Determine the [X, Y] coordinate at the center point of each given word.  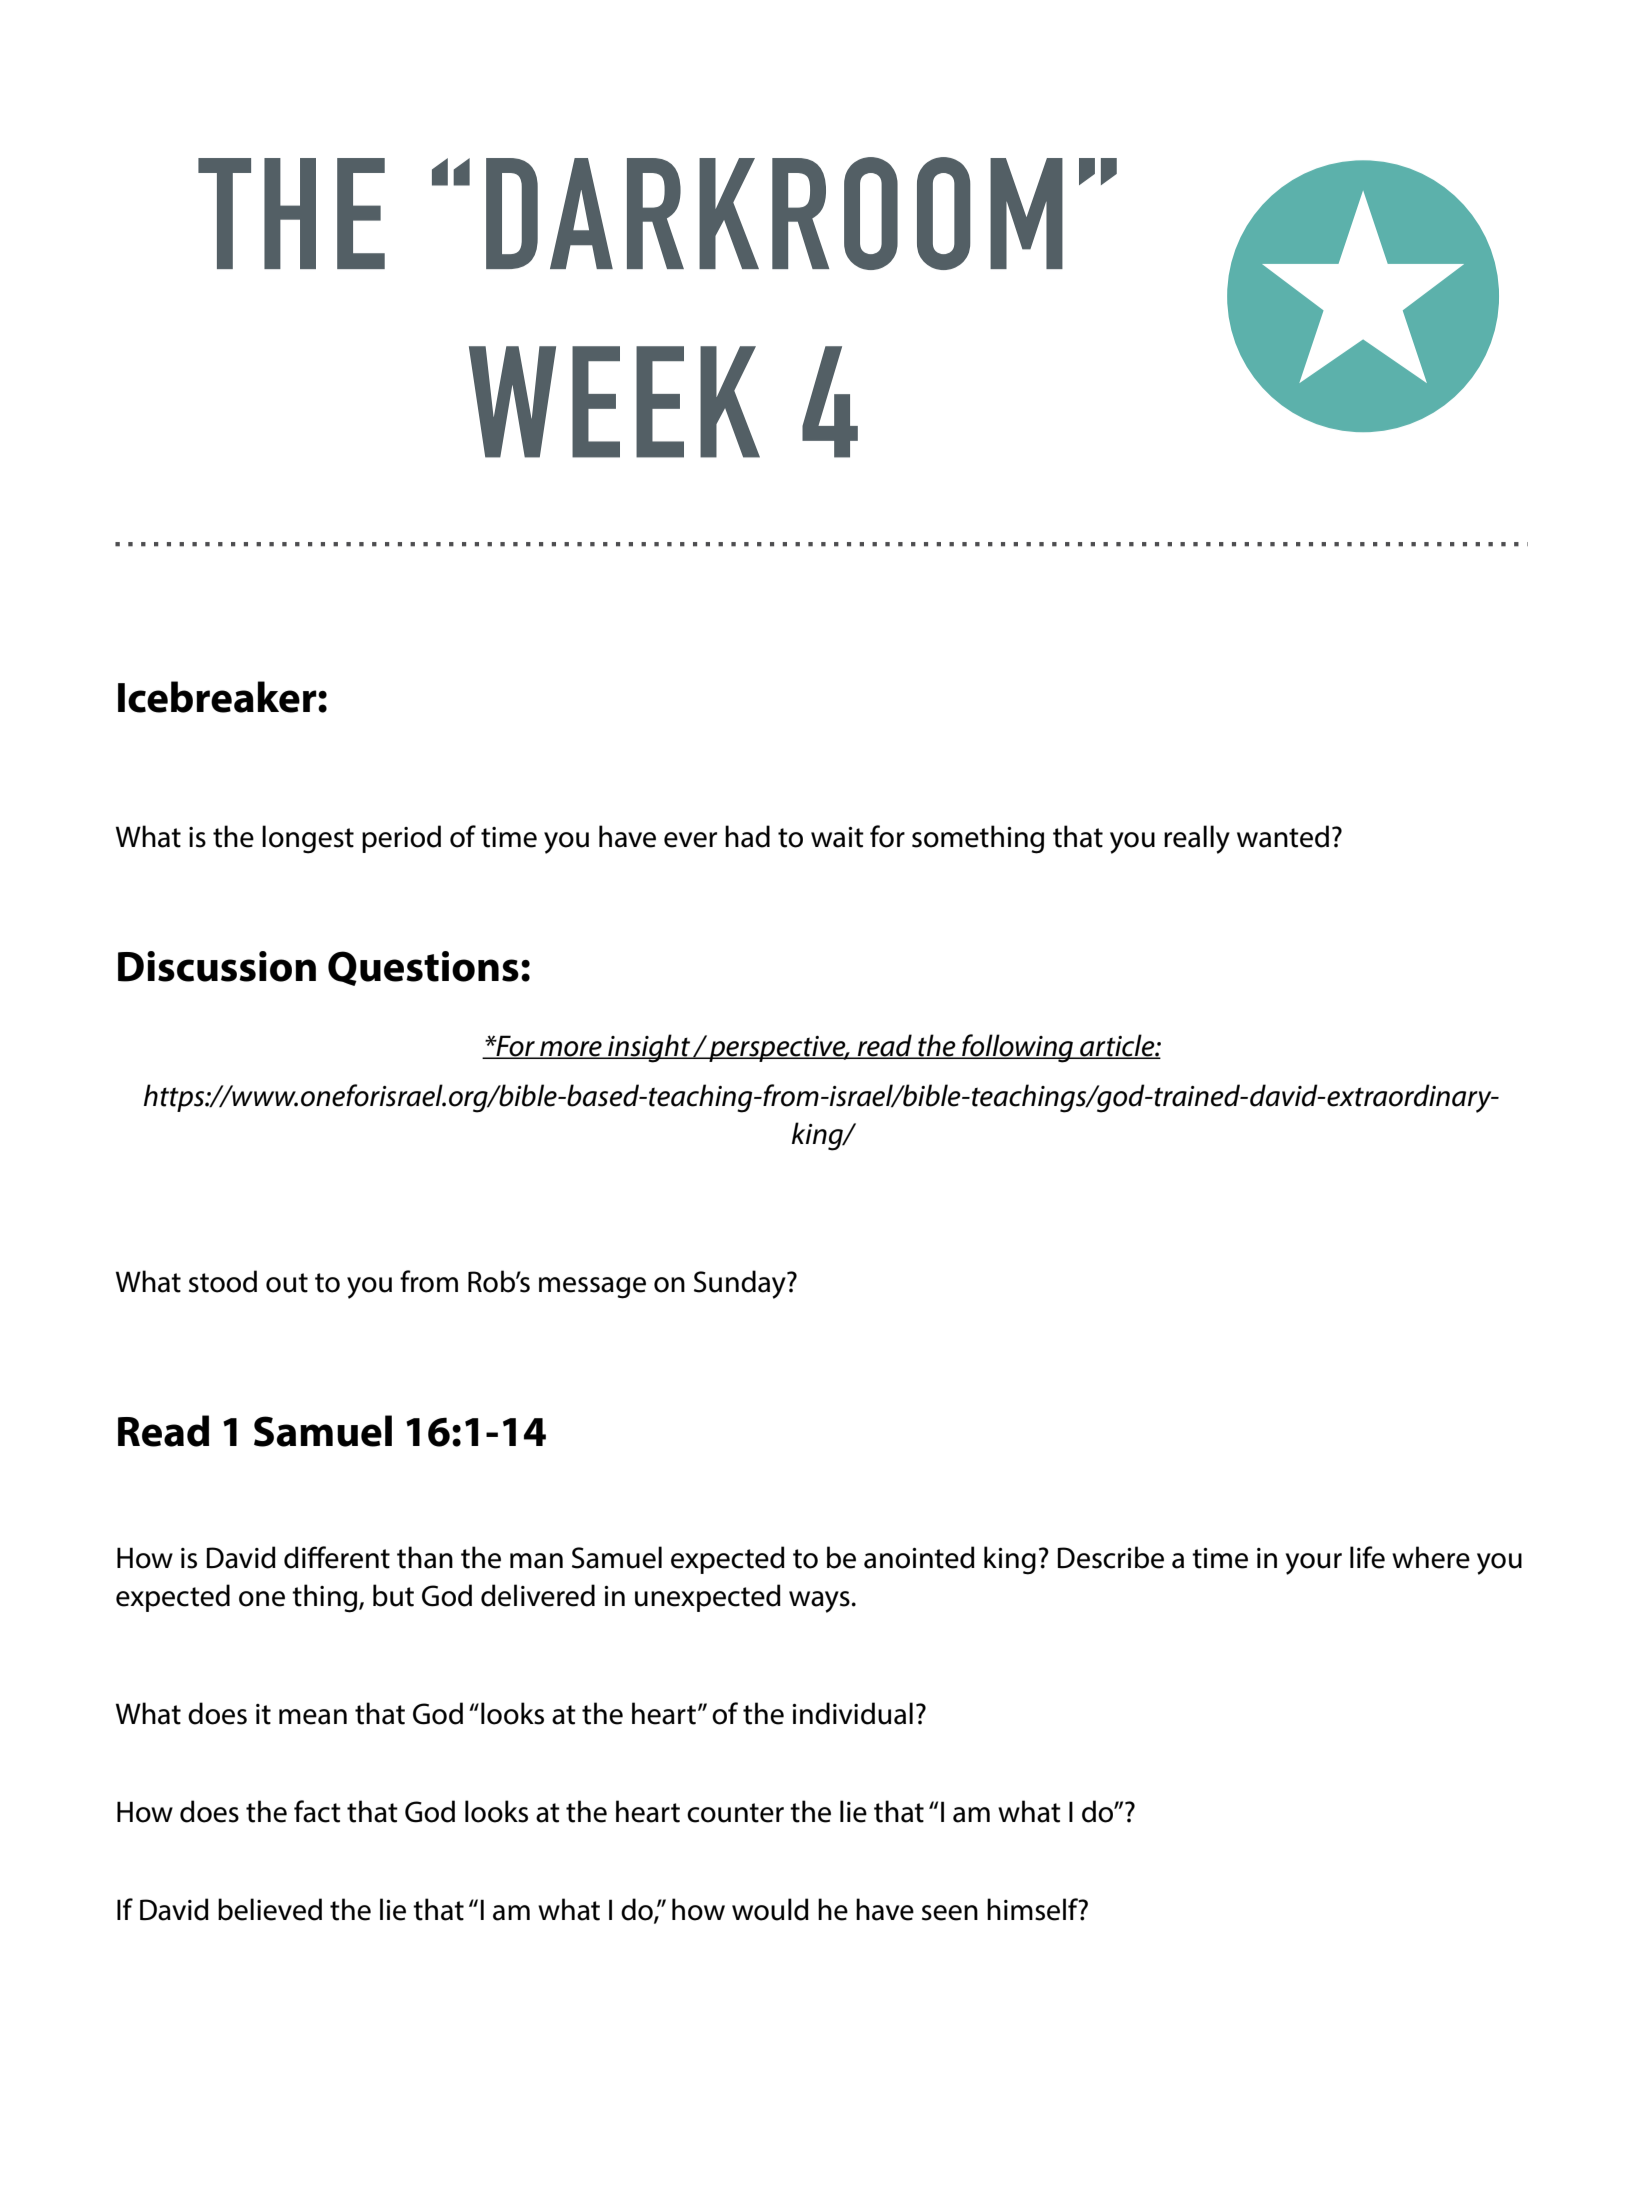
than [425, 1557]
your [1314, 1564]
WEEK [614, 402]
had [747, 836]
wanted [1283, 836]
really [1197, 839]
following [1018, 1048]
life [1367, 1557]
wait [837, 837]
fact [317, 1811]
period [401, 839]
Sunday [741, 1284]
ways [819, 1602]
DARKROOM [774, 213]
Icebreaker [218, 697]
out [287, 1283]
